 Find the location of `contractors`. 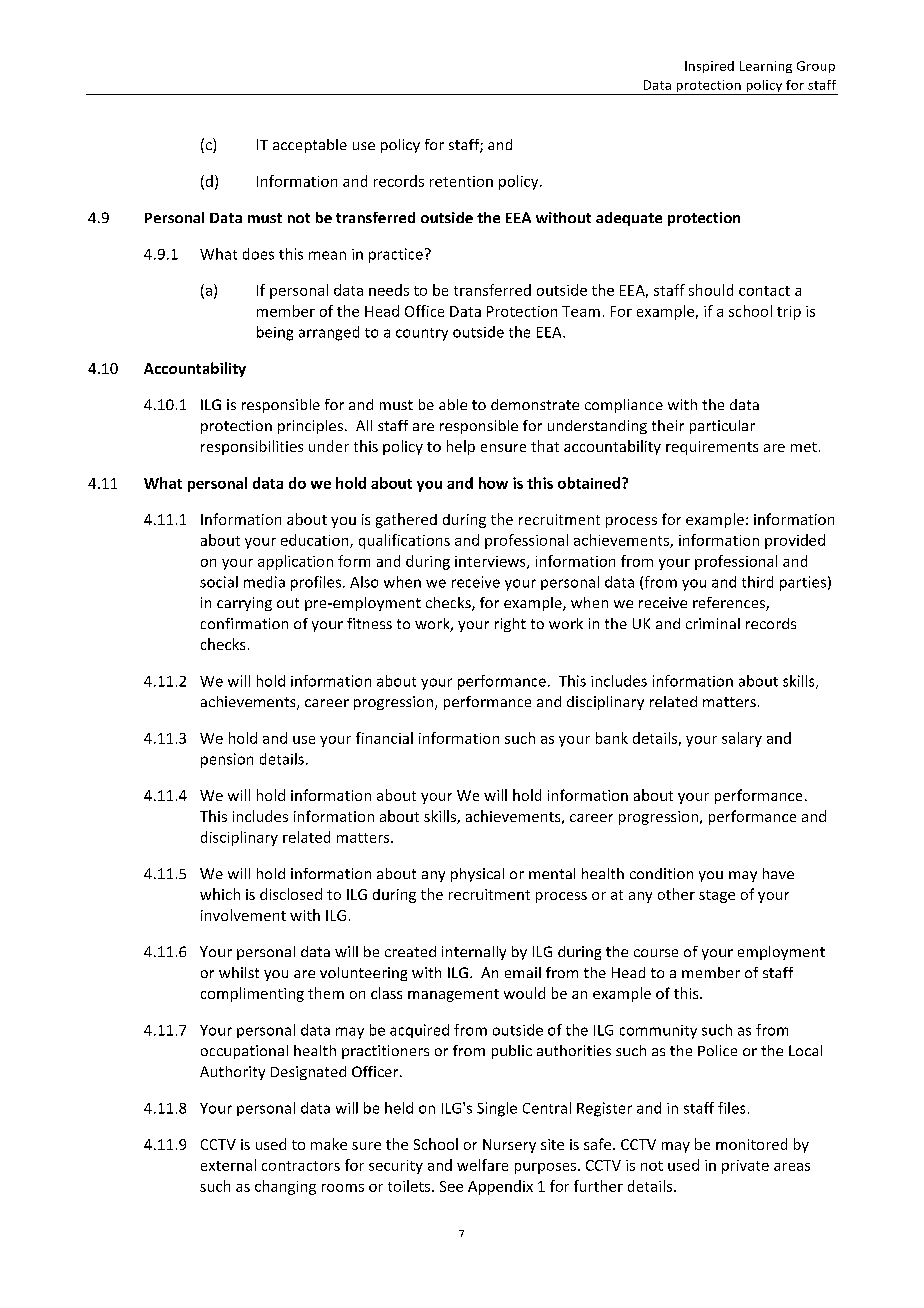

contractors is located at coordinates (301, 1166).
